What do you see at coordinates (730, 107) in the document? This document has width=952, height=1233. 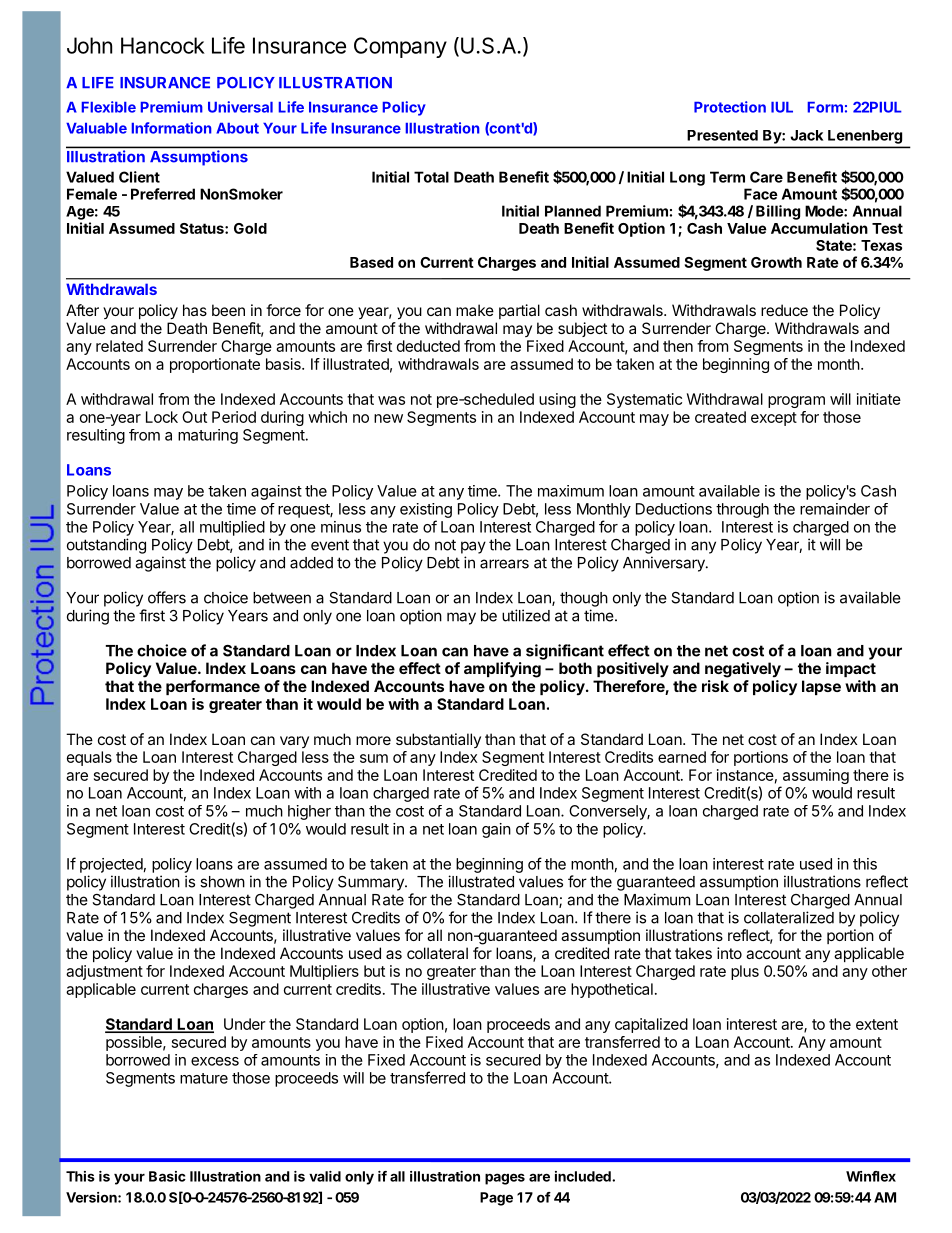 I see `Protection` at bounding box center [730, 107].
